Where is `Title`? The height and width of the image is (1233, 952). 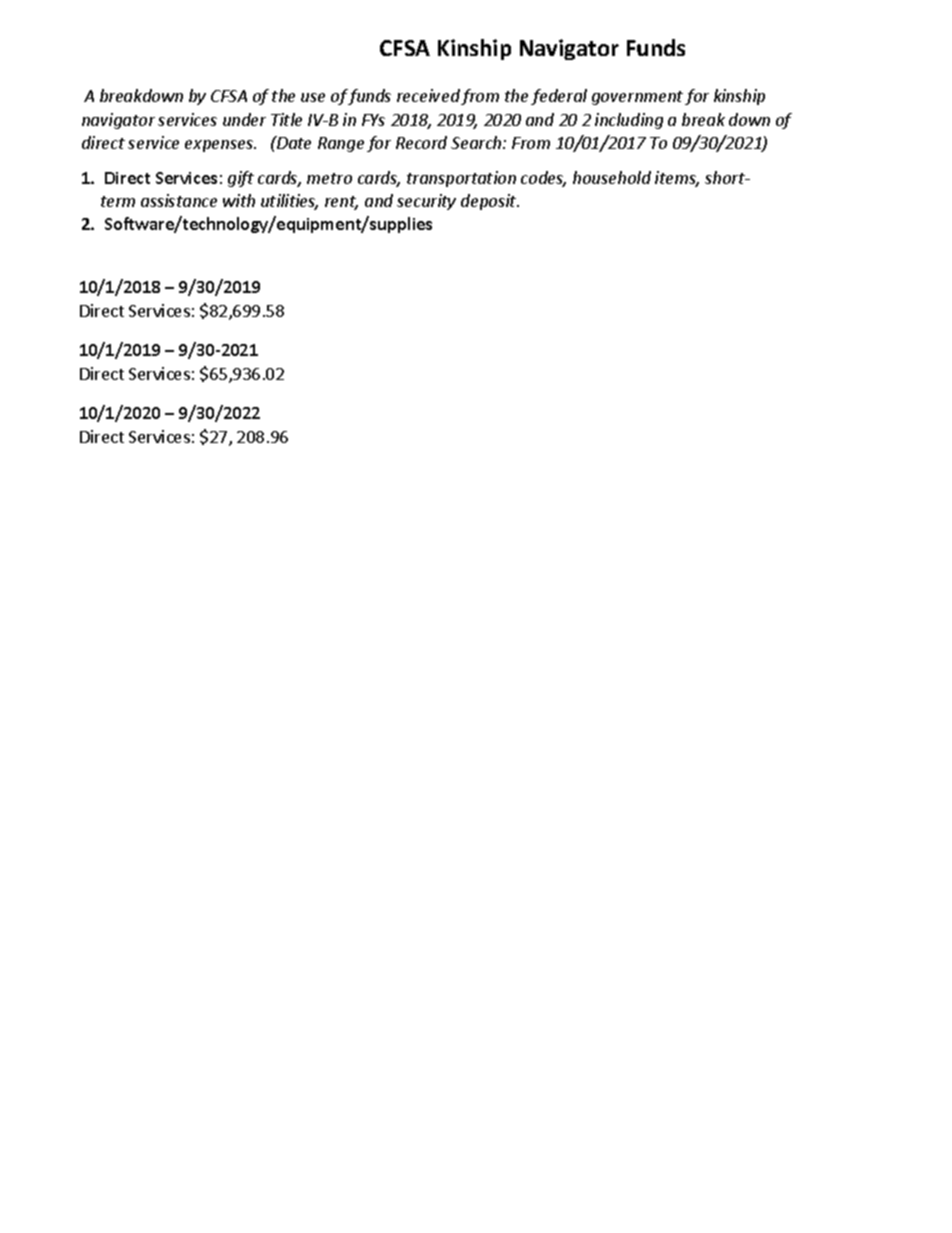 Title is located at coordinates (286, 119).
